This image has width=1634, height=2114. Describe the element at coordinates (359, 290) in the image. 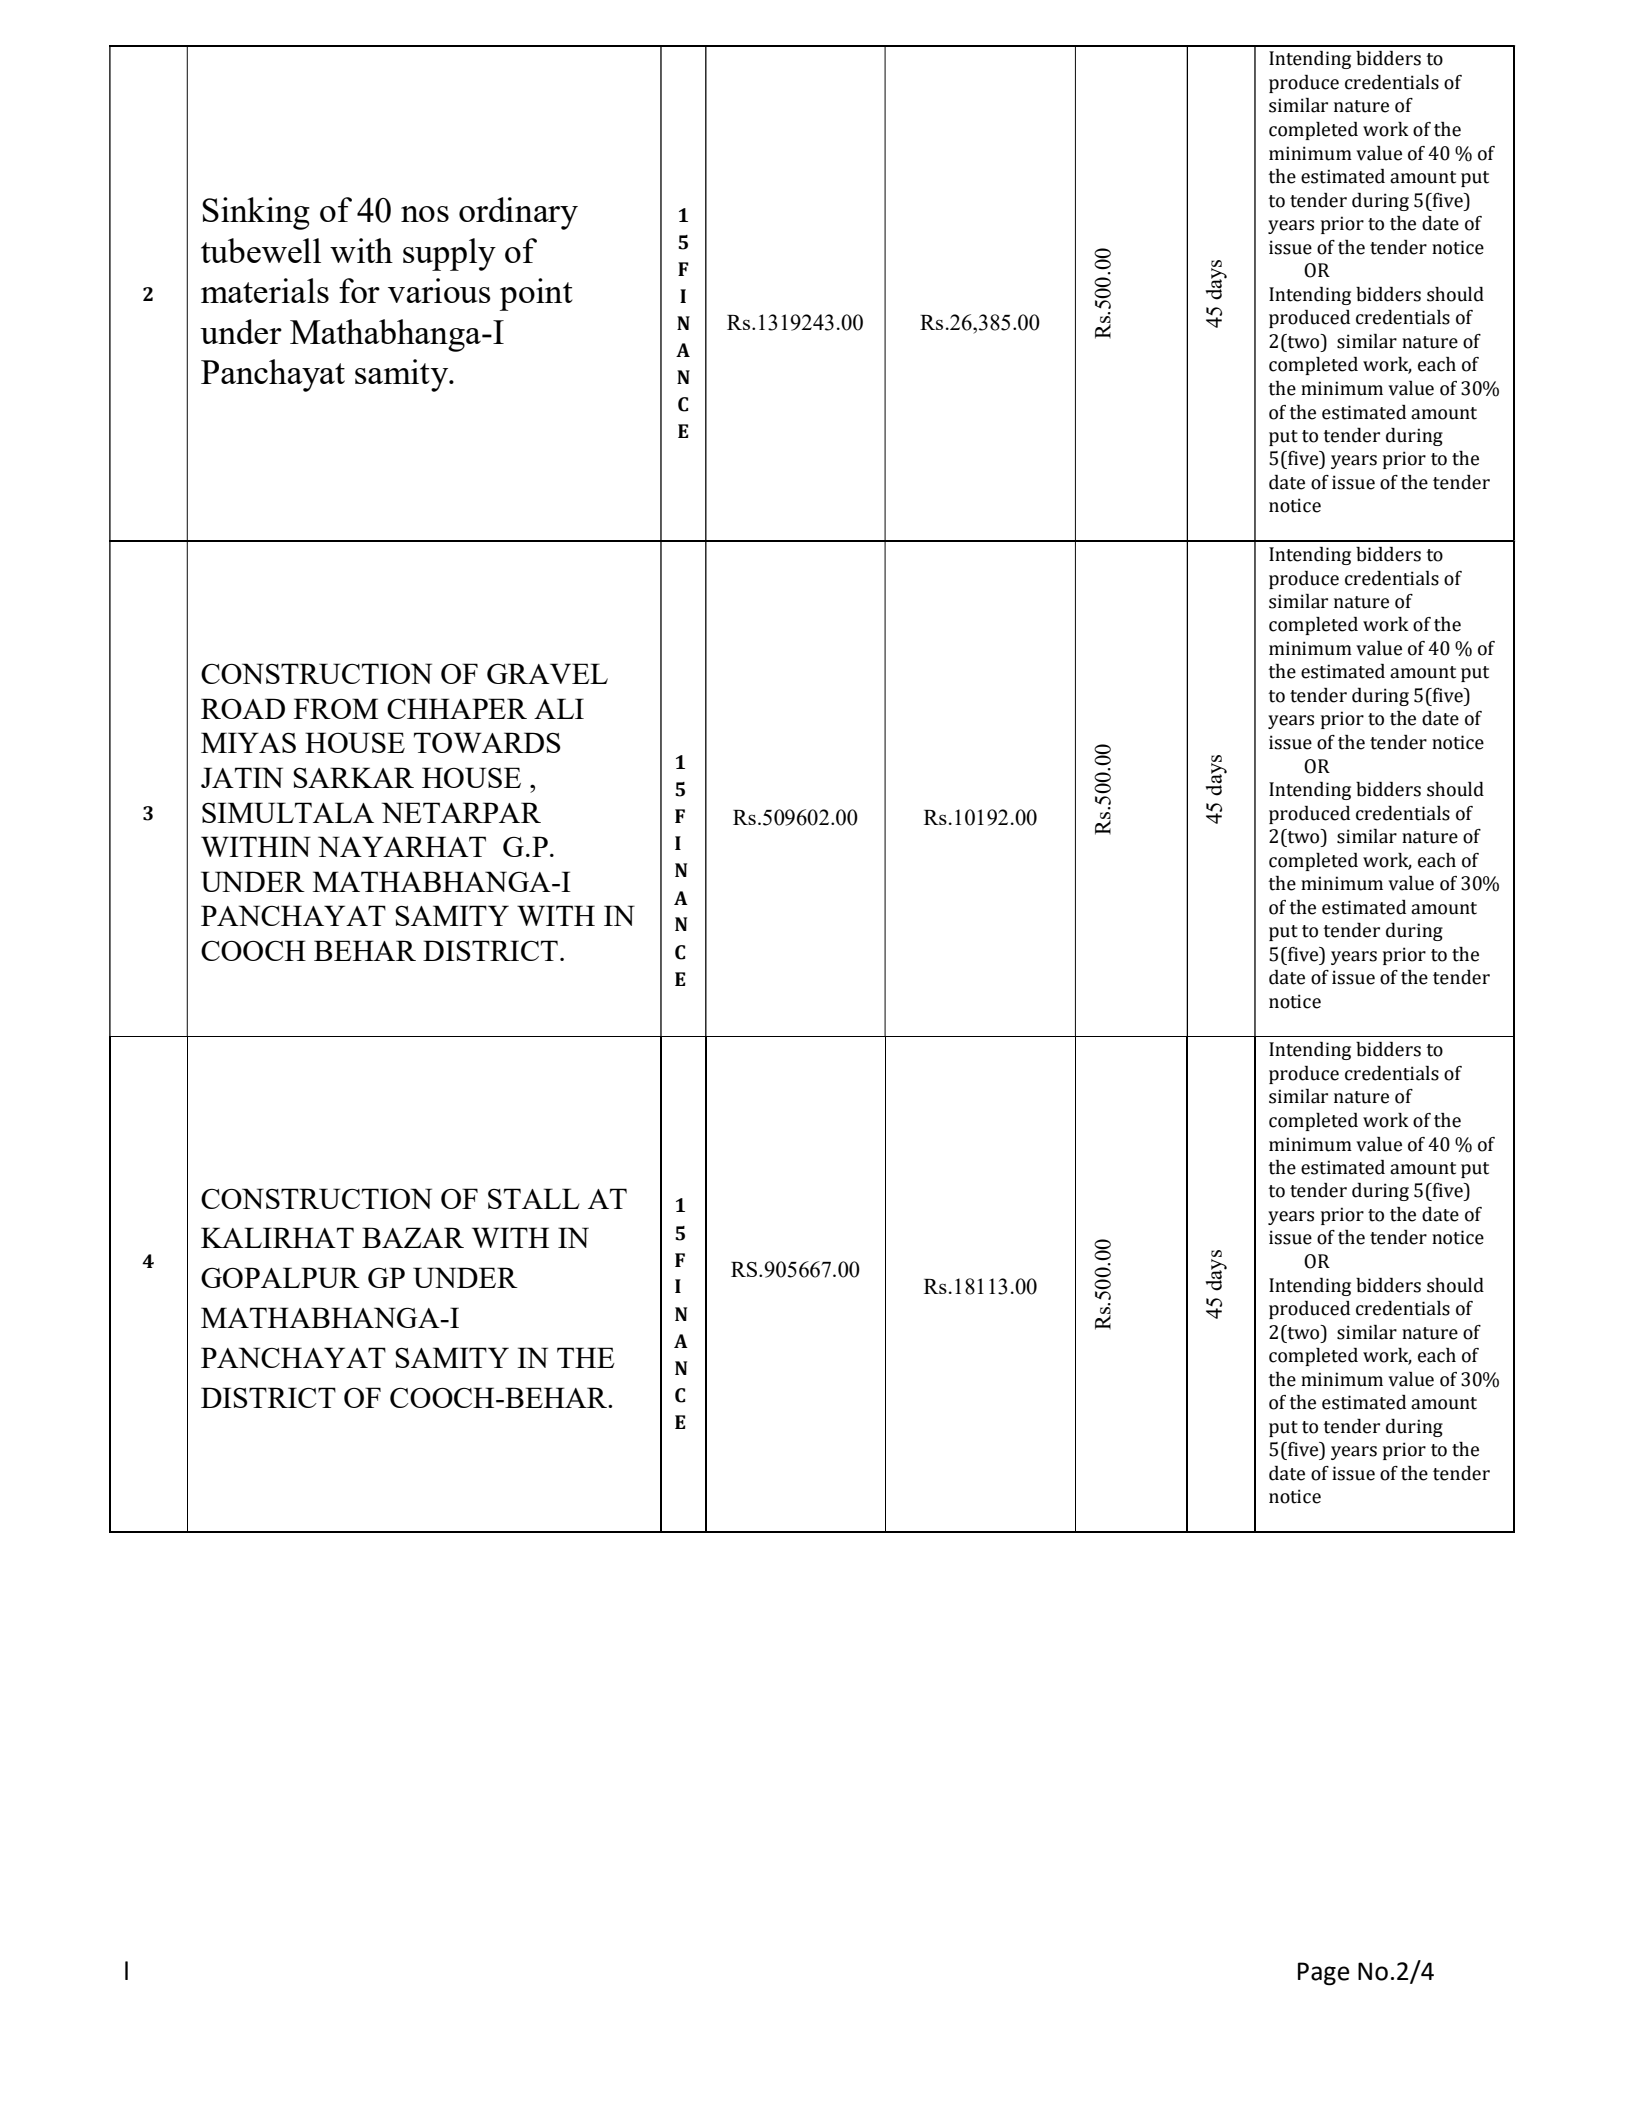

I see `for` at that location.
